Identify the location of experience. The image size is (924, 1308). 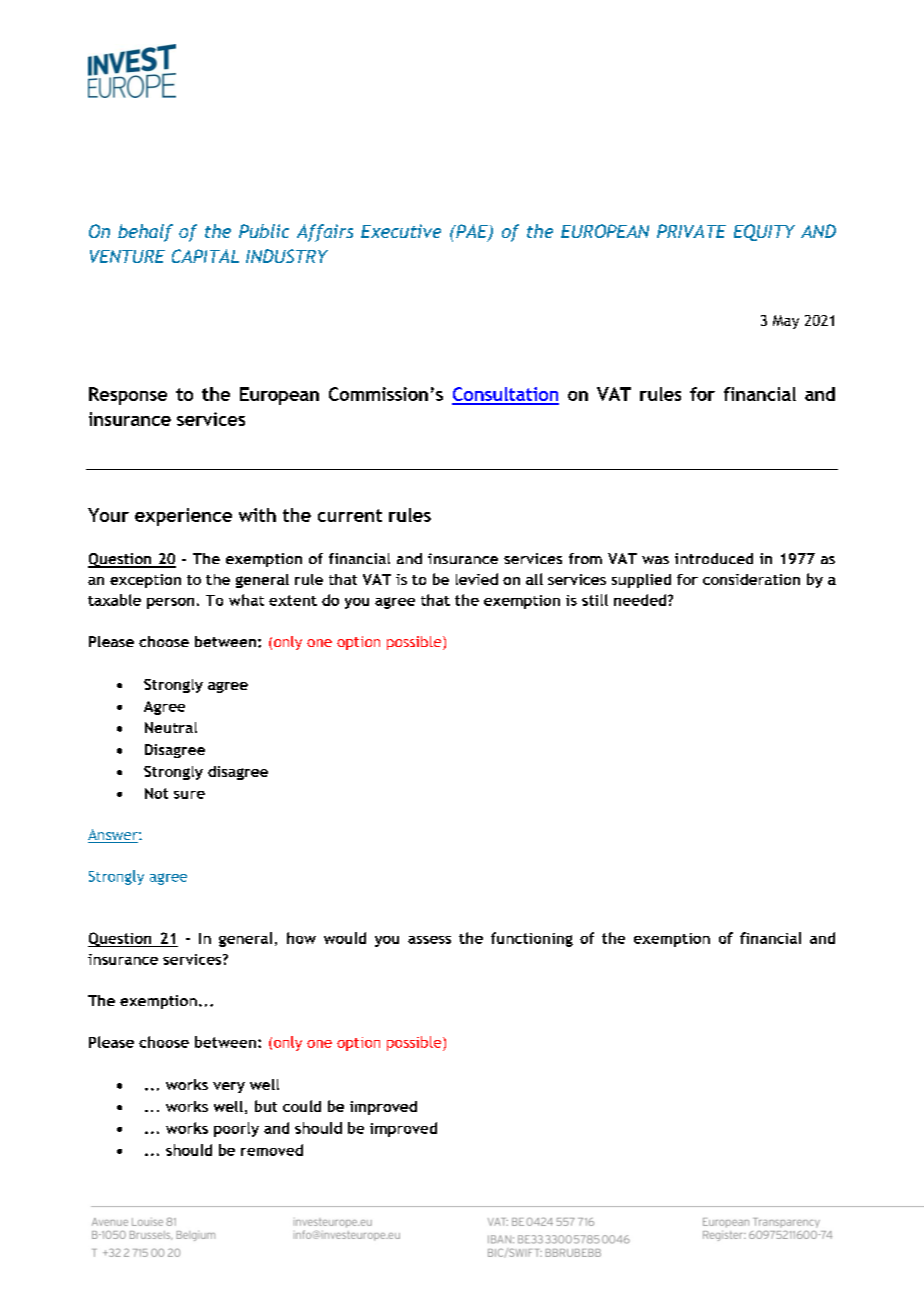
(183, 517).
